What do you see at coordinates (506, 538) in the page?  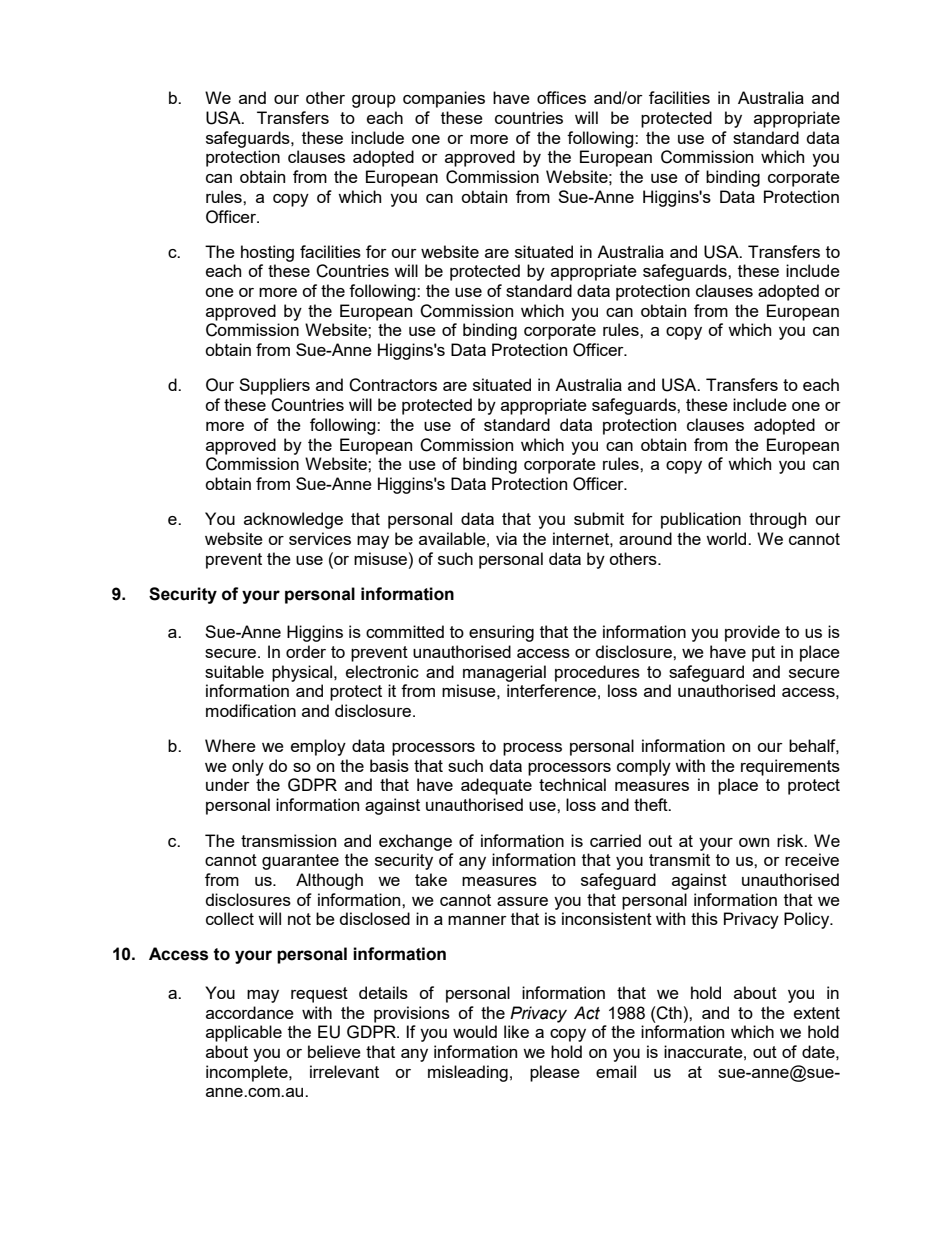 I see `via` at bounding box center [506, 538].
